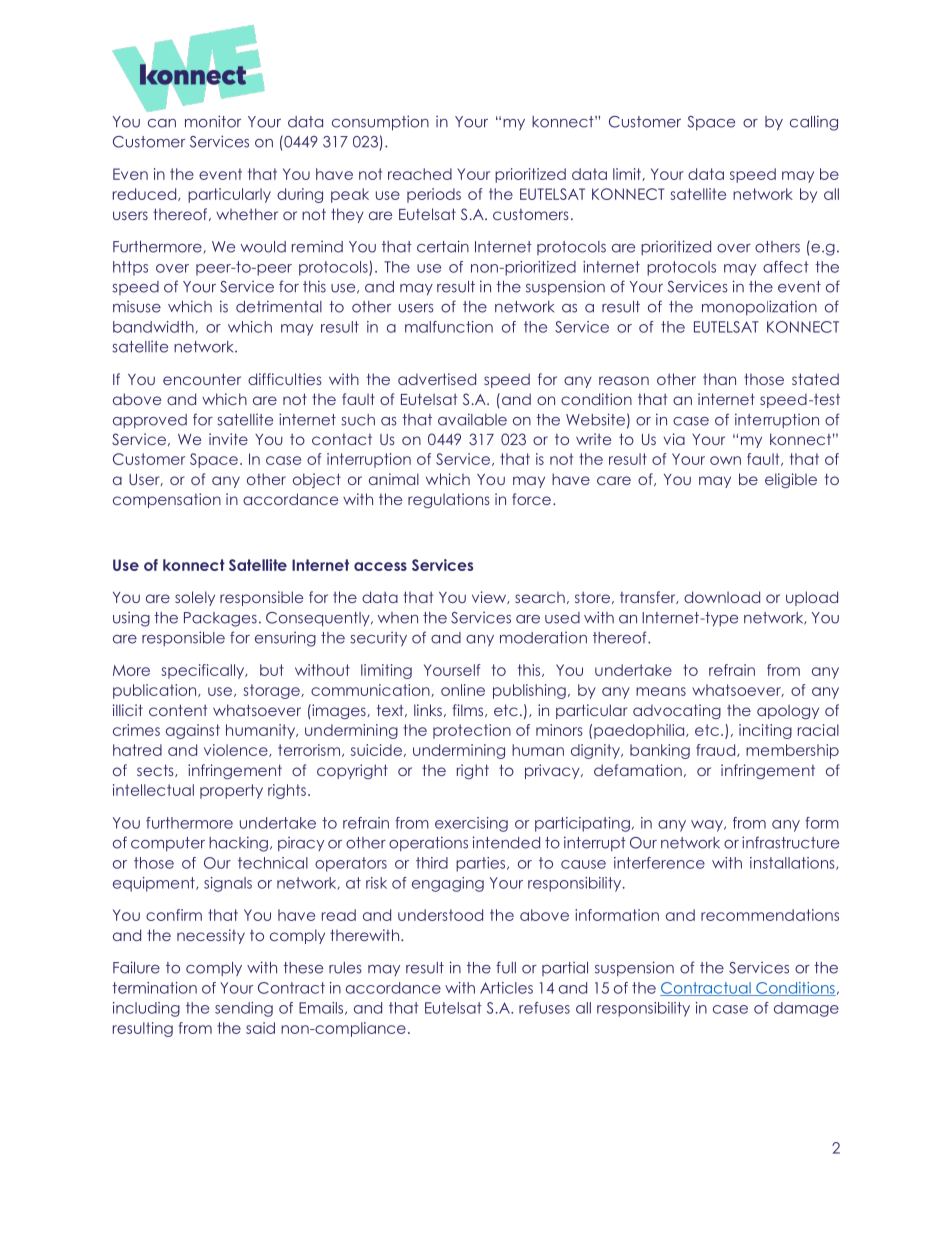  I want to click on monitor, so click(213, 121).
